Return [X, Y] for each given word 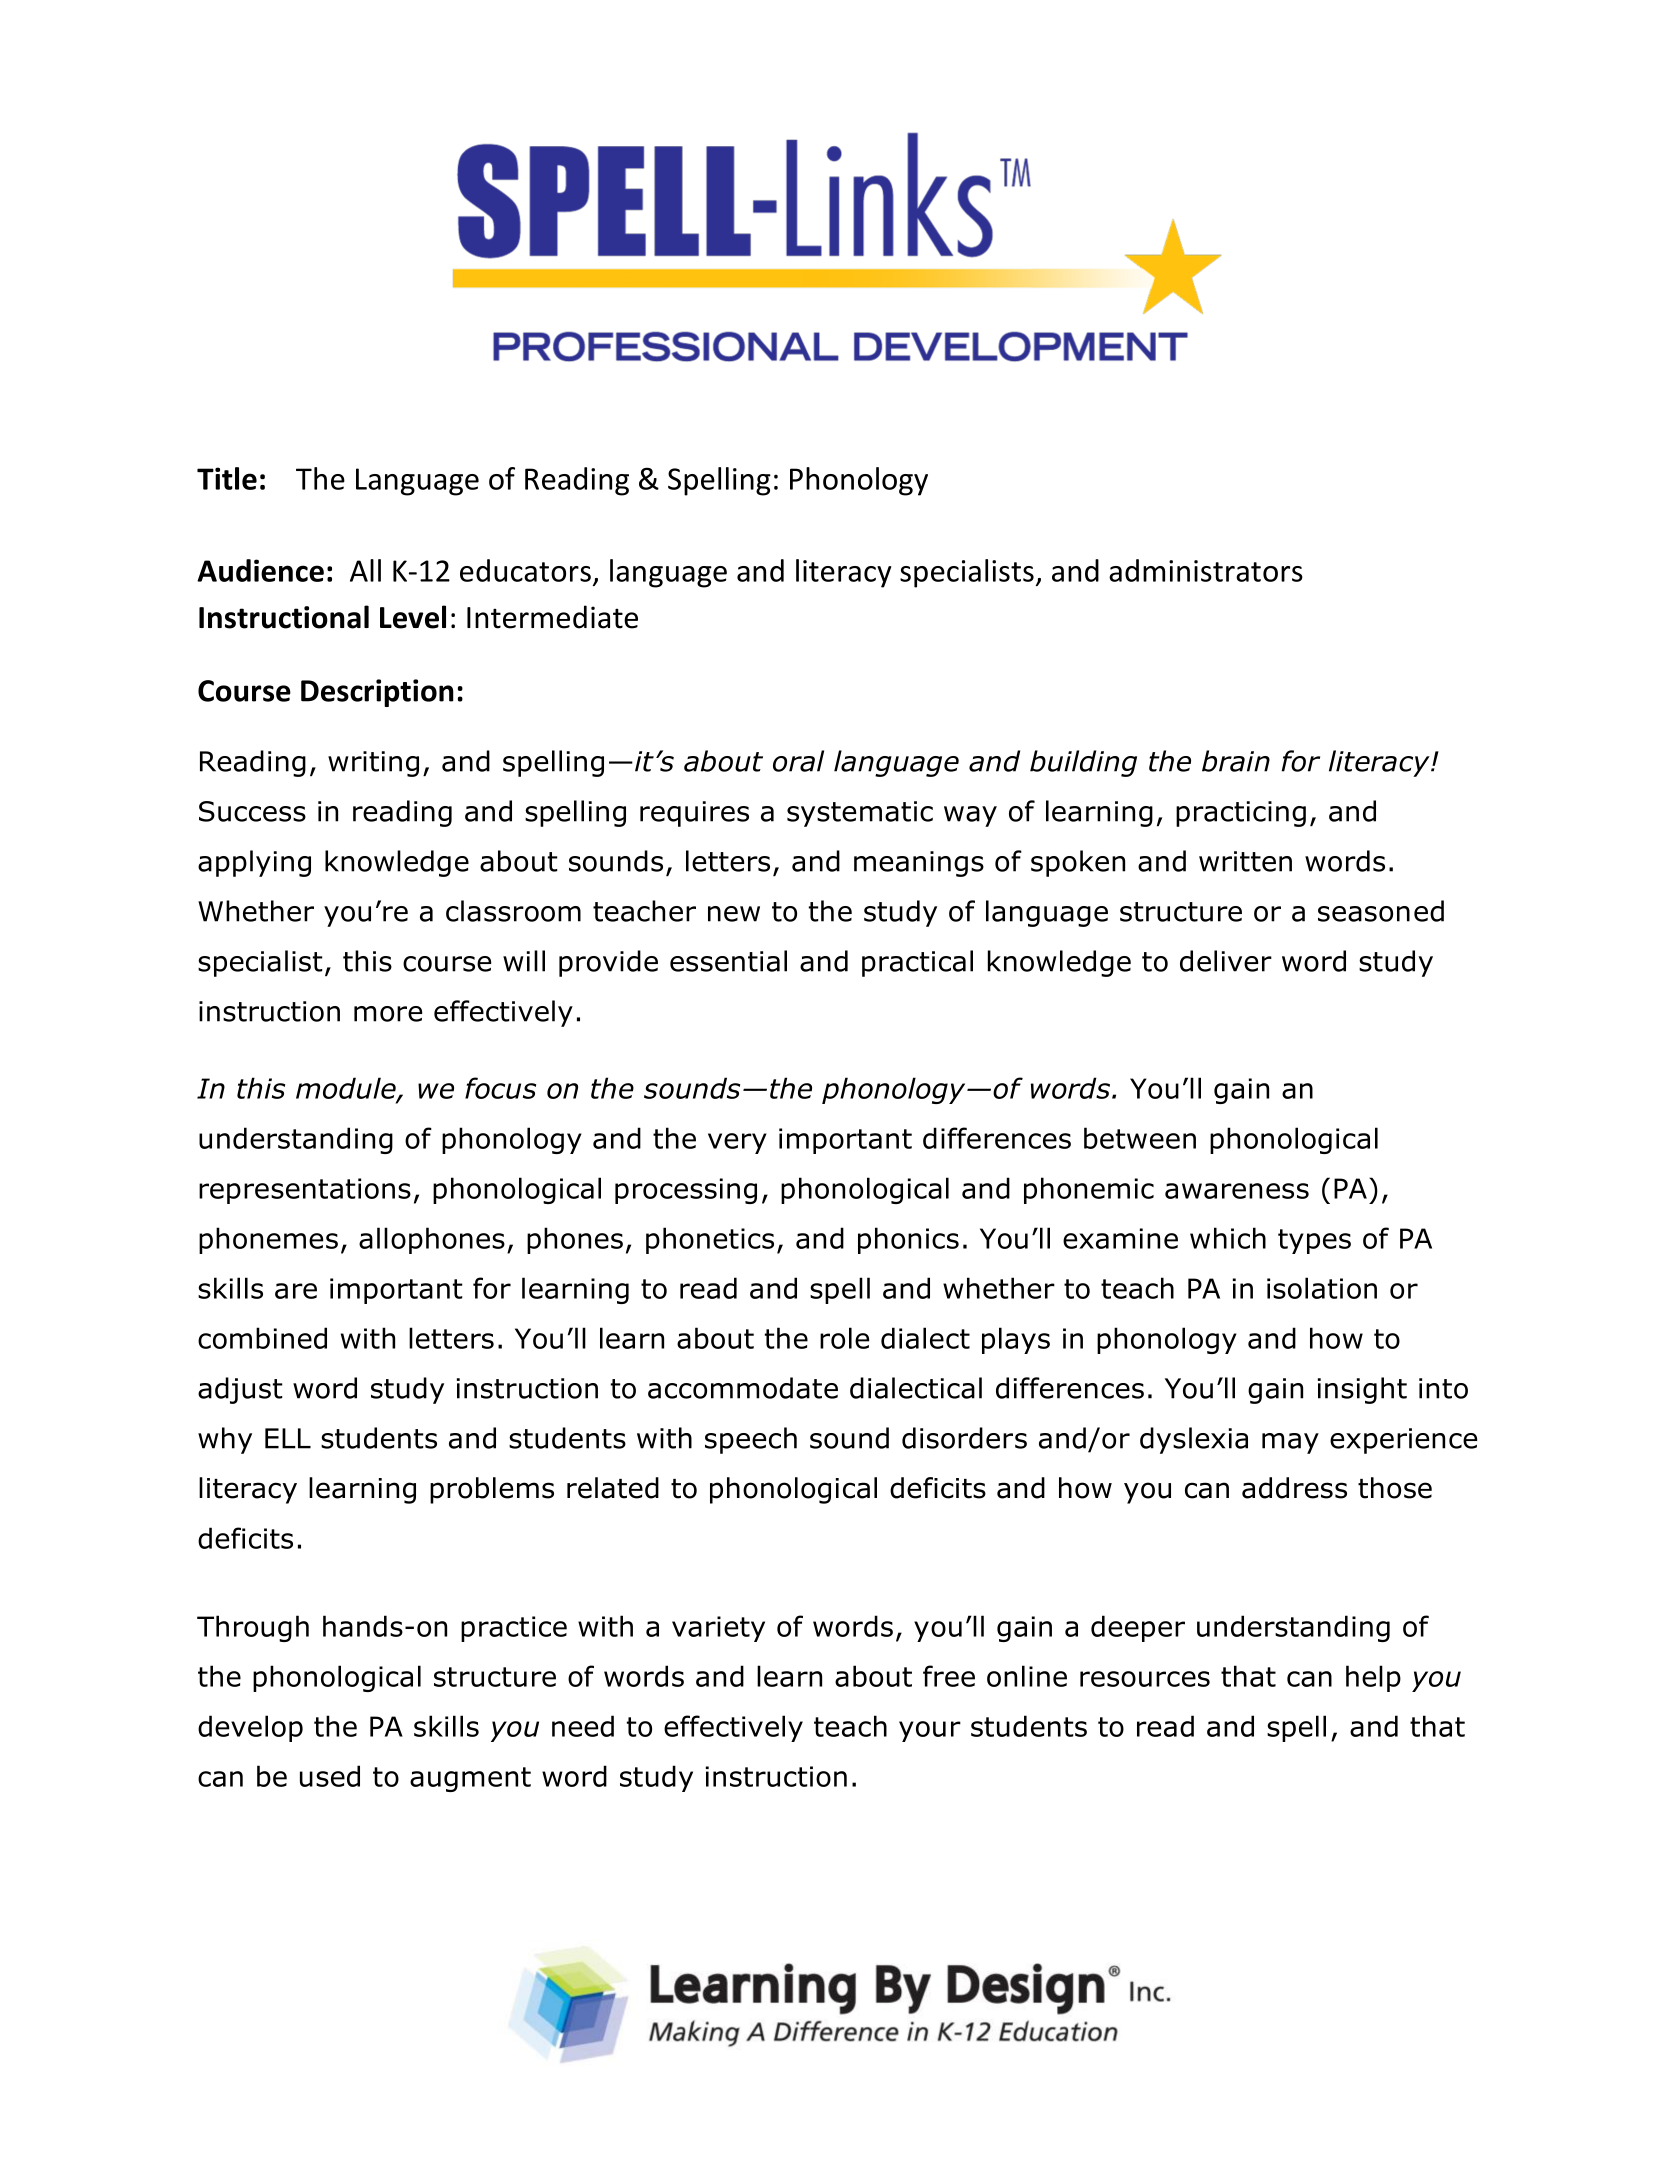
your [930, 1731]
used [330, 1776]
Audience [260, 570]
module [347, 1089]
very [737, 1143]
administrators [1206, 570]
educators [525, 570]
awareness [1237, 1191]
